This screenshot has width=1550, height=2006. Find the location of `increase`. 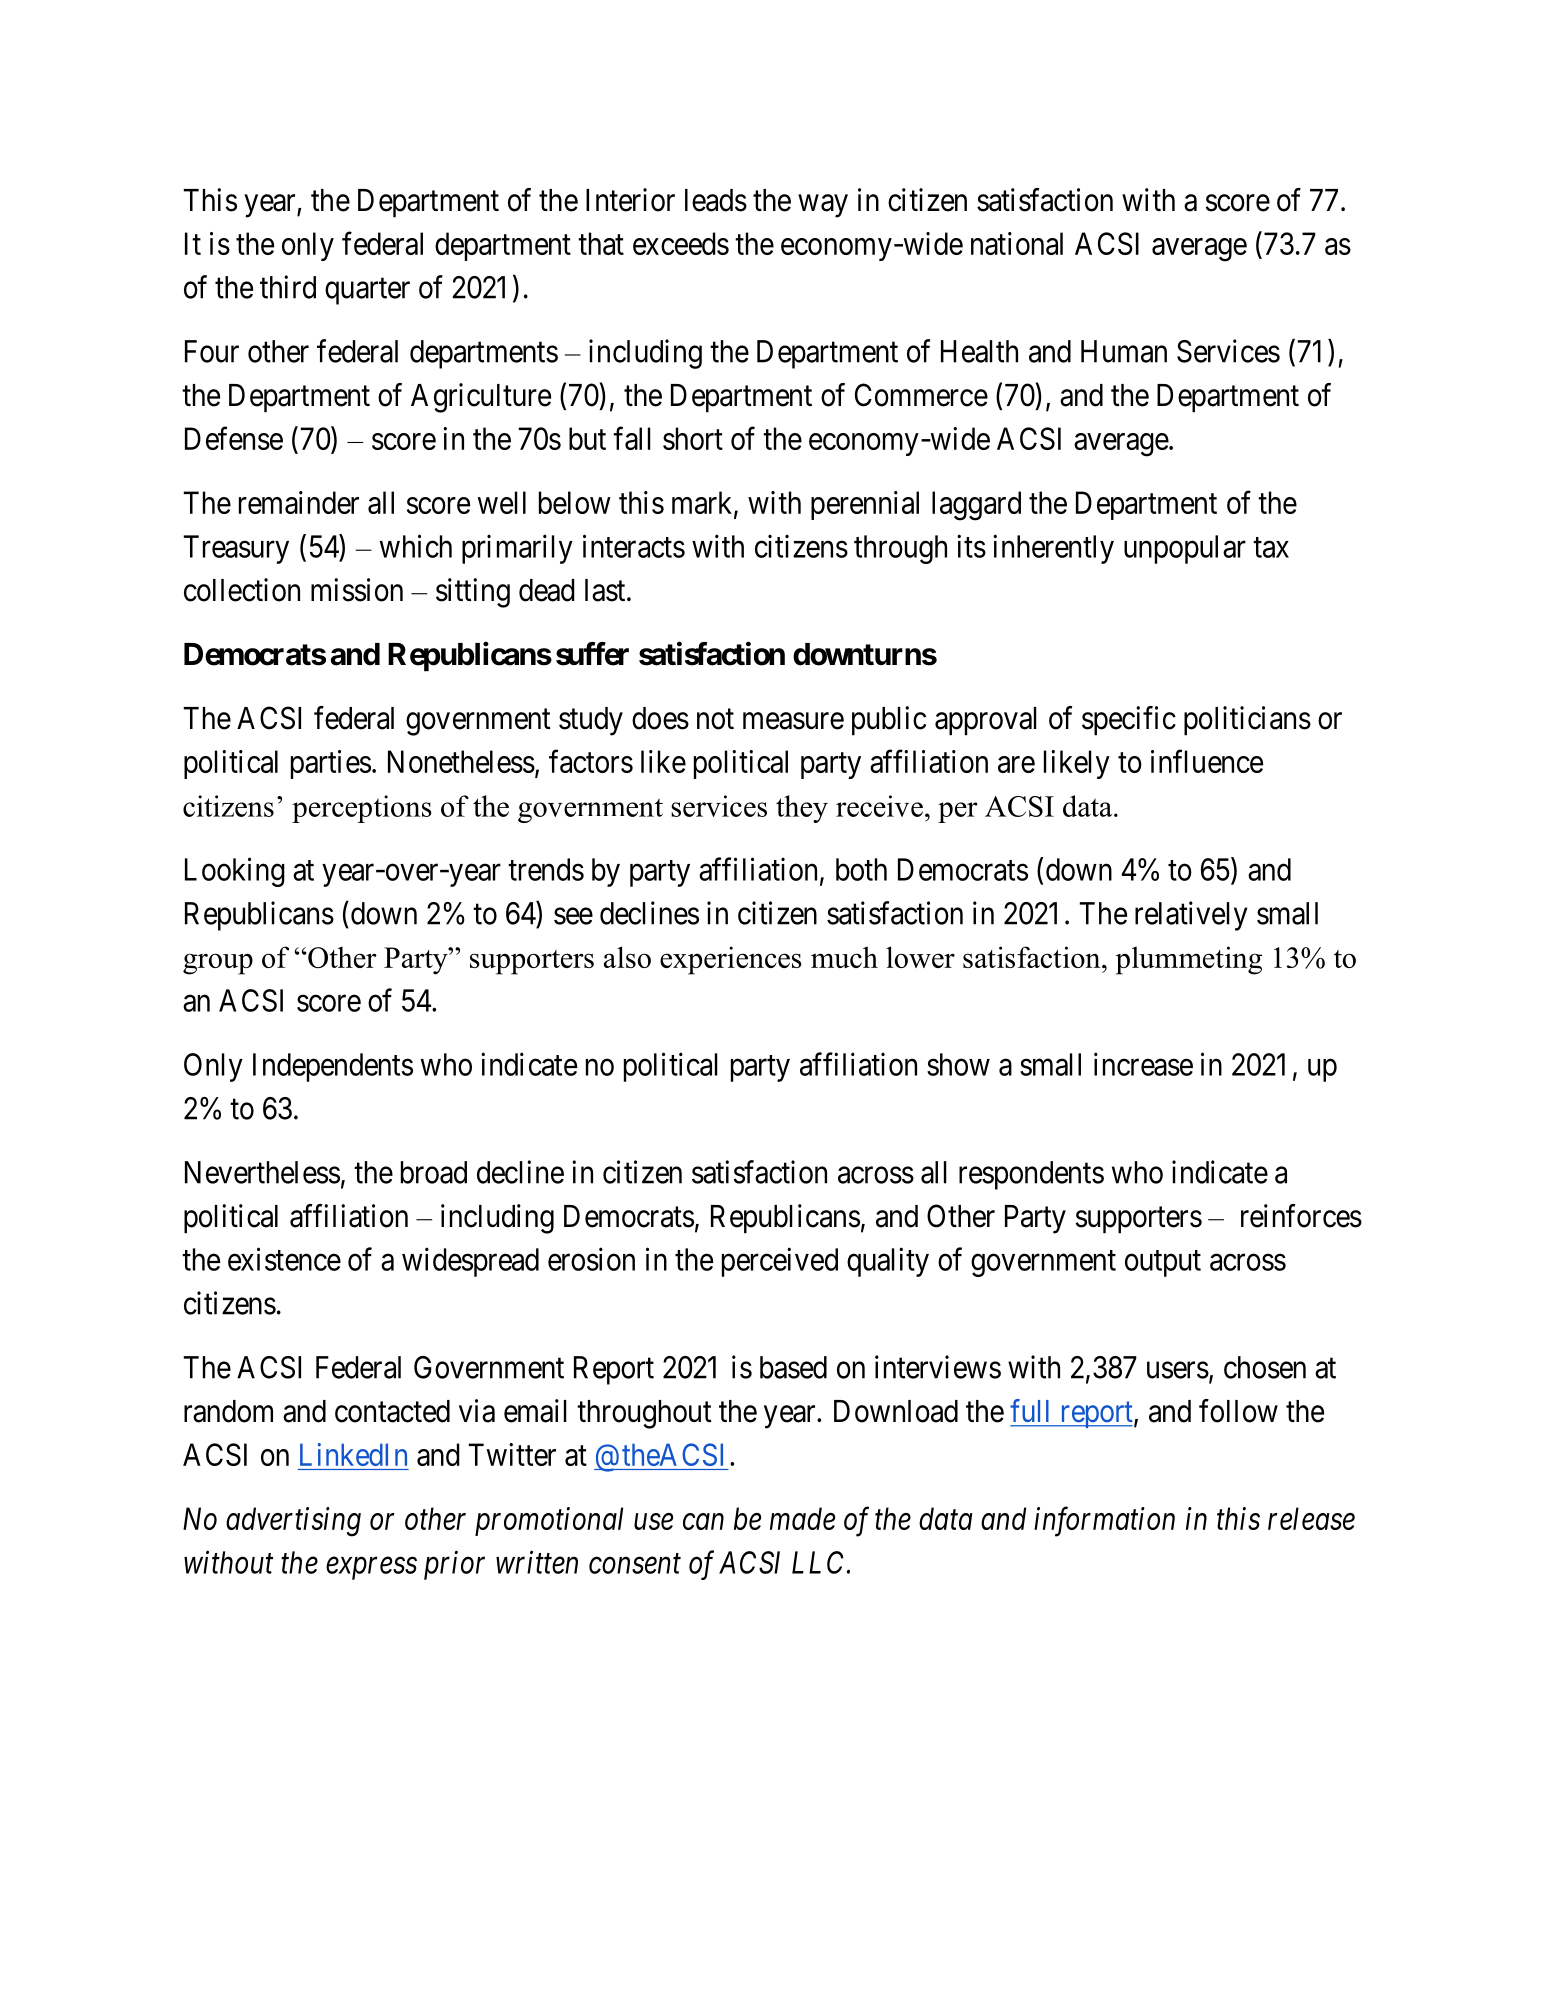

increase is located at coordinates (1143, 1064).
